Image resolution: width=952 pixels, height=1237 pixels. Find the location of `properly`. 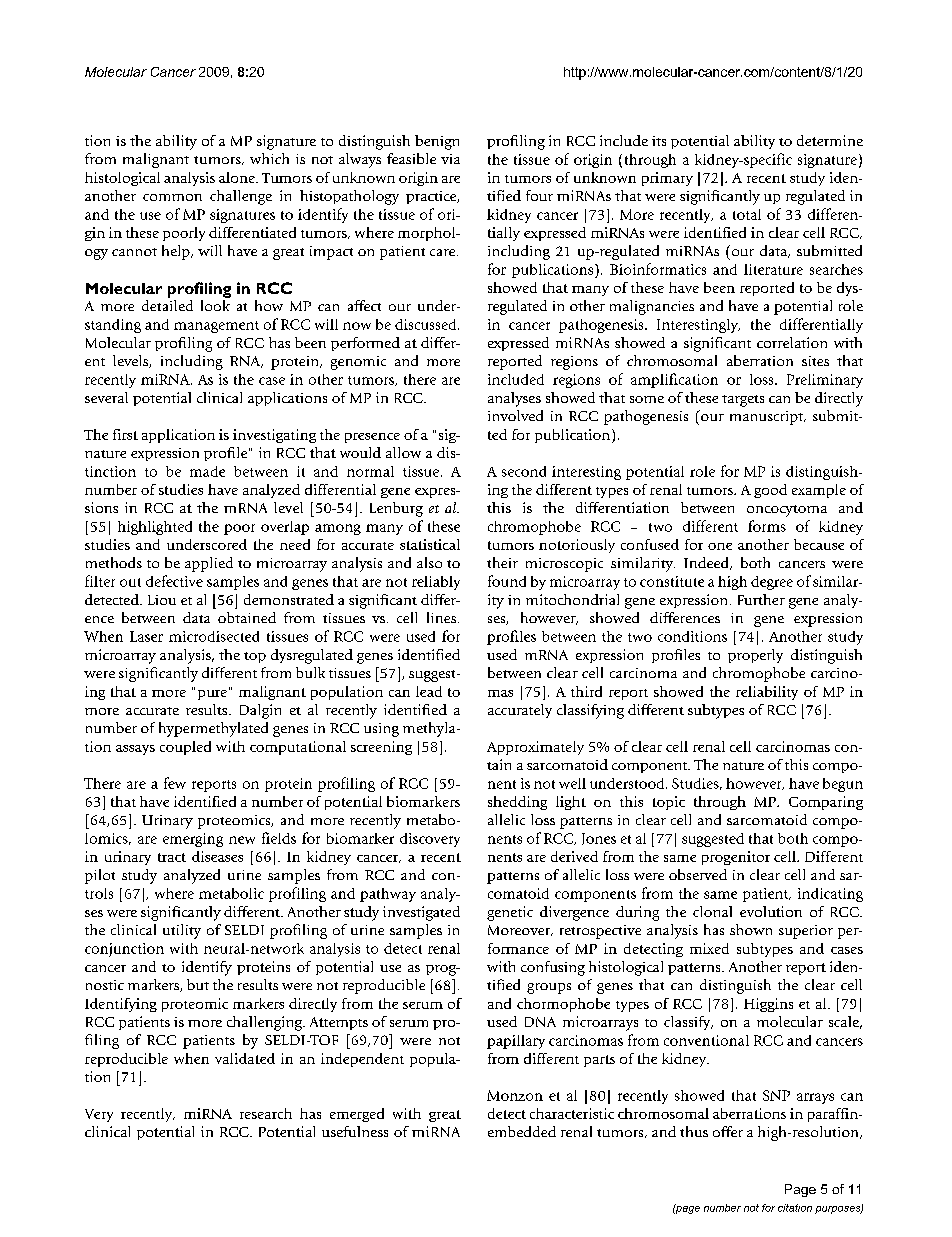

properly is located at coordinates (755, 656).
